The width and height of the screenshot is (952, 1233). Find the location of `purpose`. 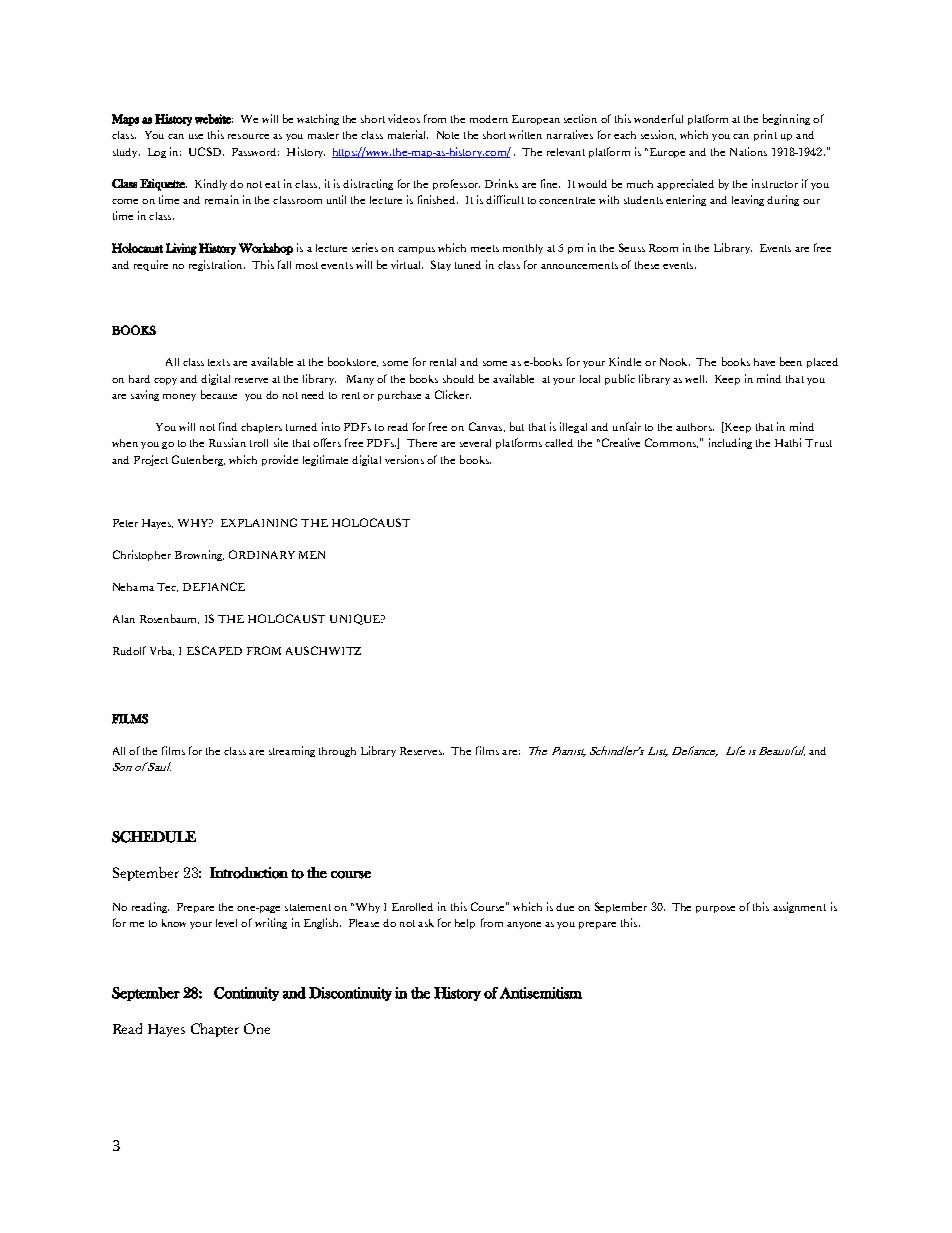

purpose is located at coordinates (715, 909).
